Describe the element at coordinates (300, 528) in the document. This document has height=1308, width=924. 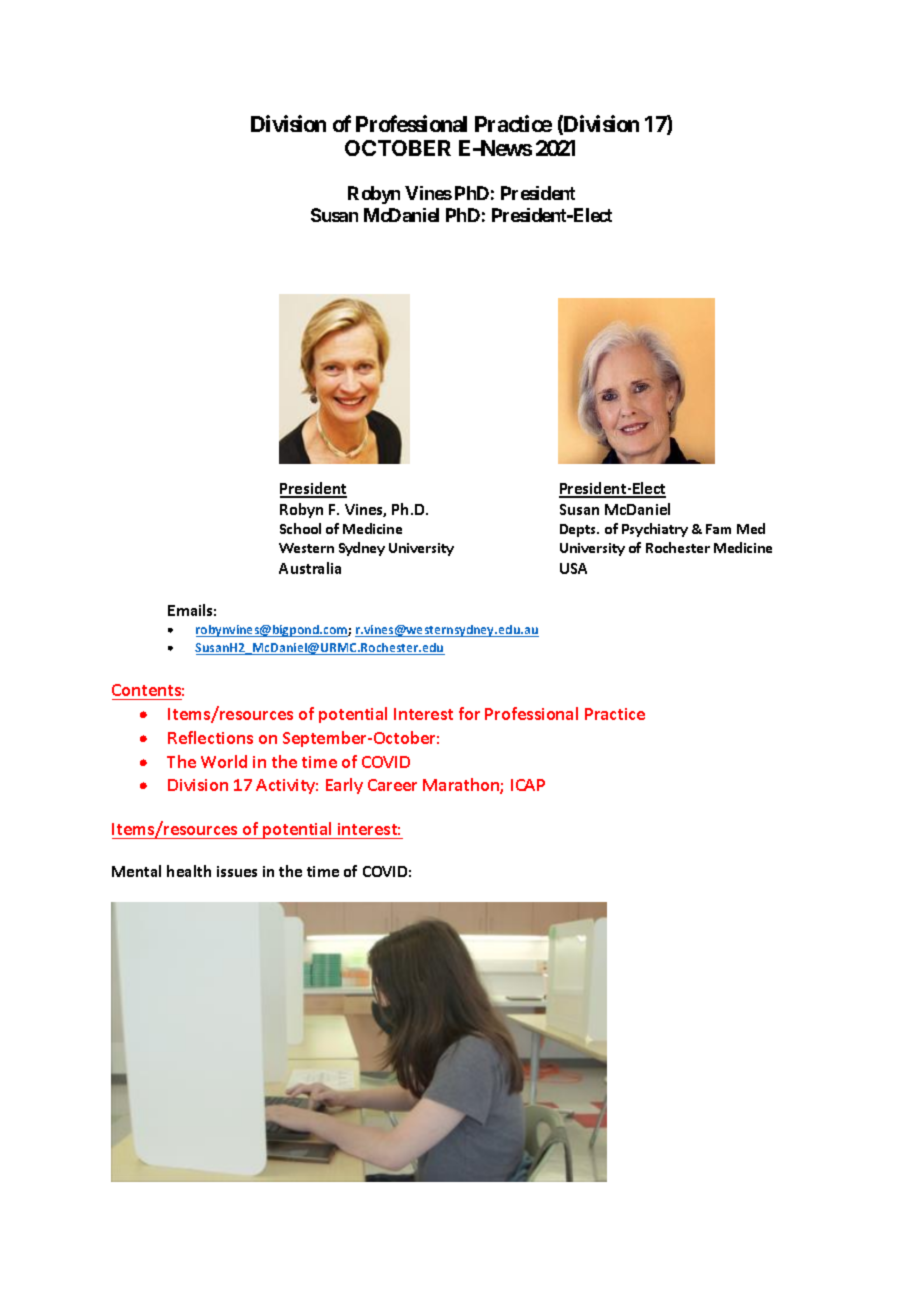
I see `School` at that location.
